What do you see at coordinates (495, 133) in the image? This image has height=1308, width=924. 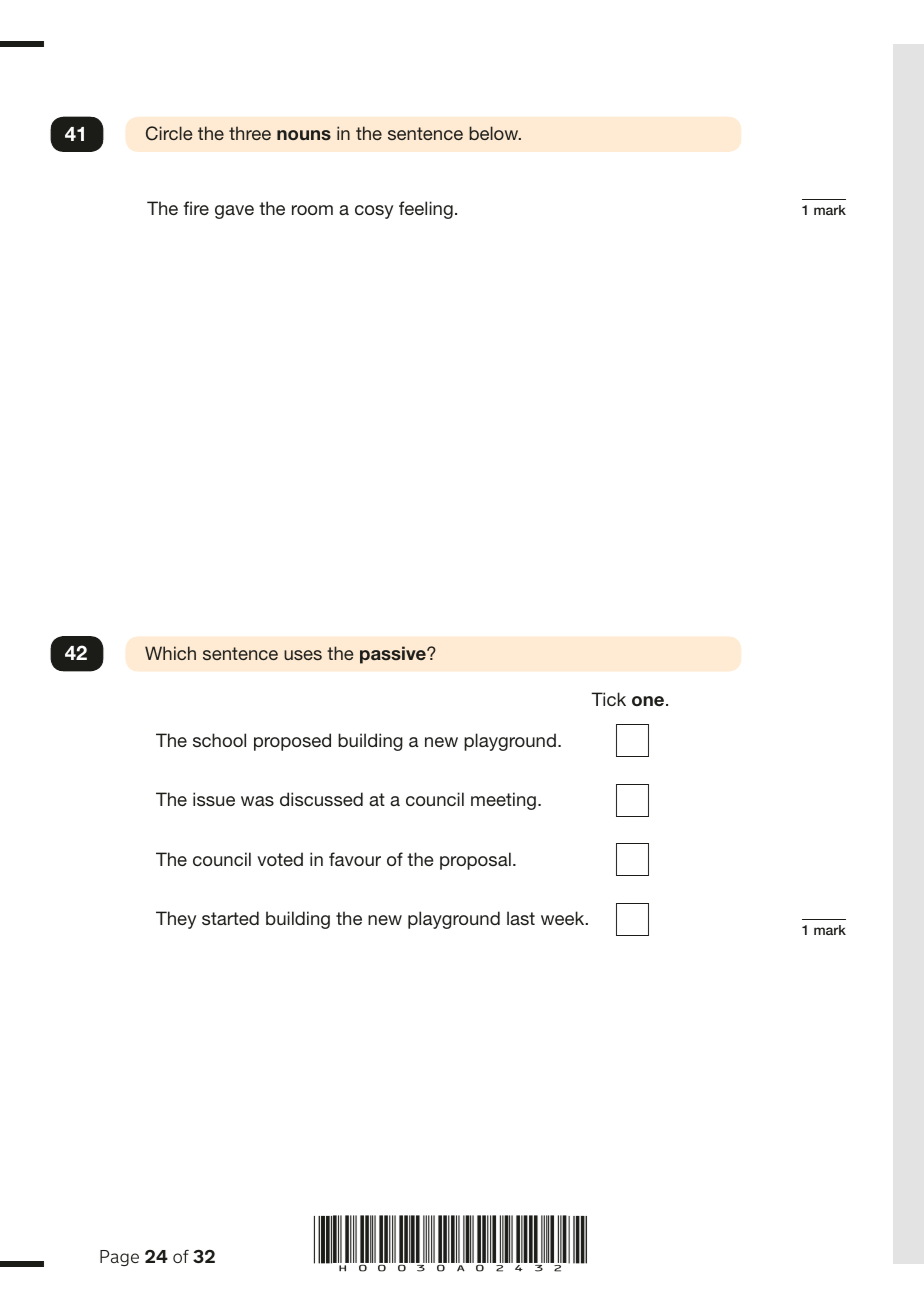 I see `below` at bounding box center [495, 133].
